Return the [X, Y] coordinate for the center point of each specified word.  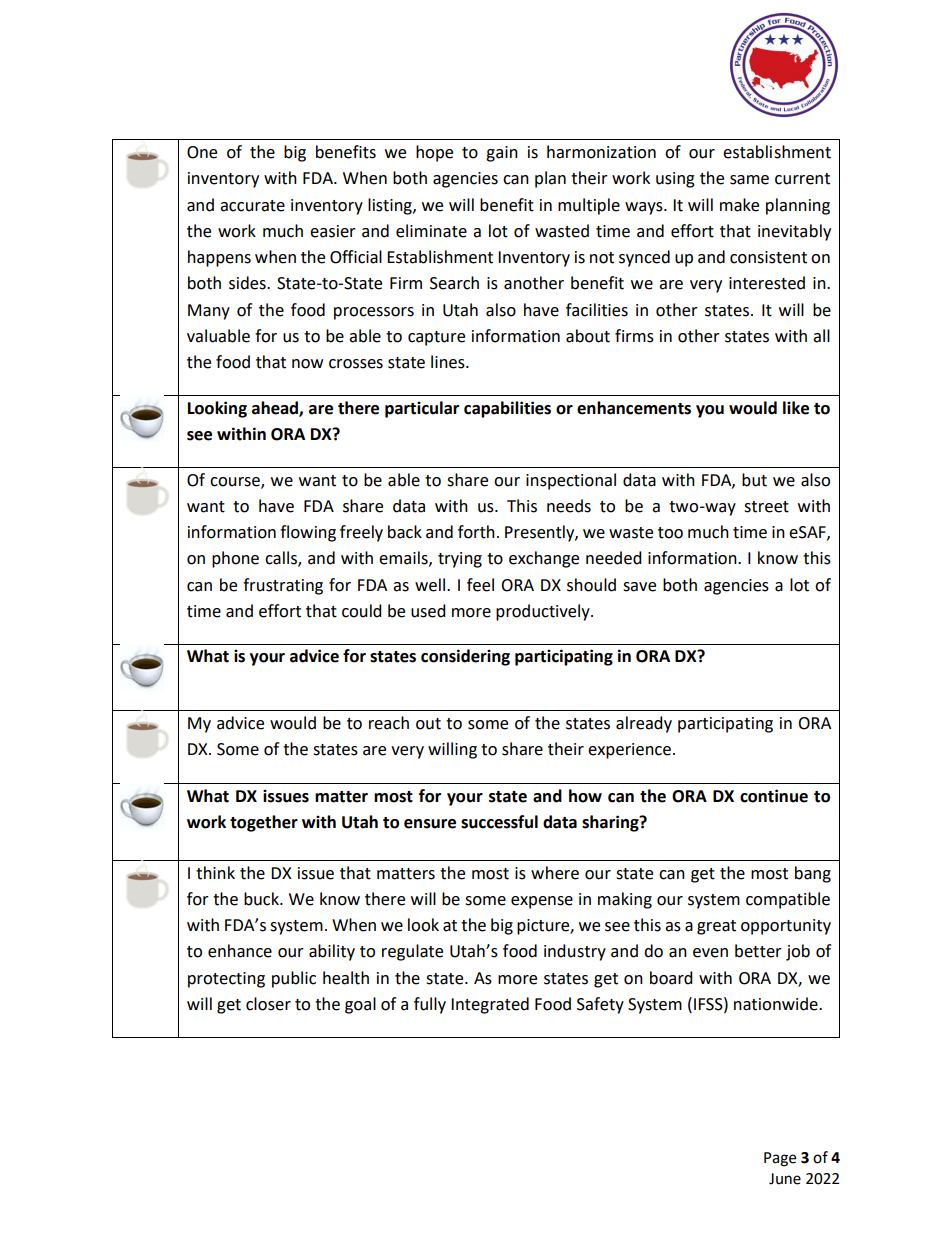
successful [499, 822]
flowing [308, 533]
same [749, 180]
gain [502, 154]
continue [774, 796]
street [766, 507]
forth [476, 532]
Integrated [490, 1005]
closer [268, 1004]
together [264, 823]
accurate [252, 206]
